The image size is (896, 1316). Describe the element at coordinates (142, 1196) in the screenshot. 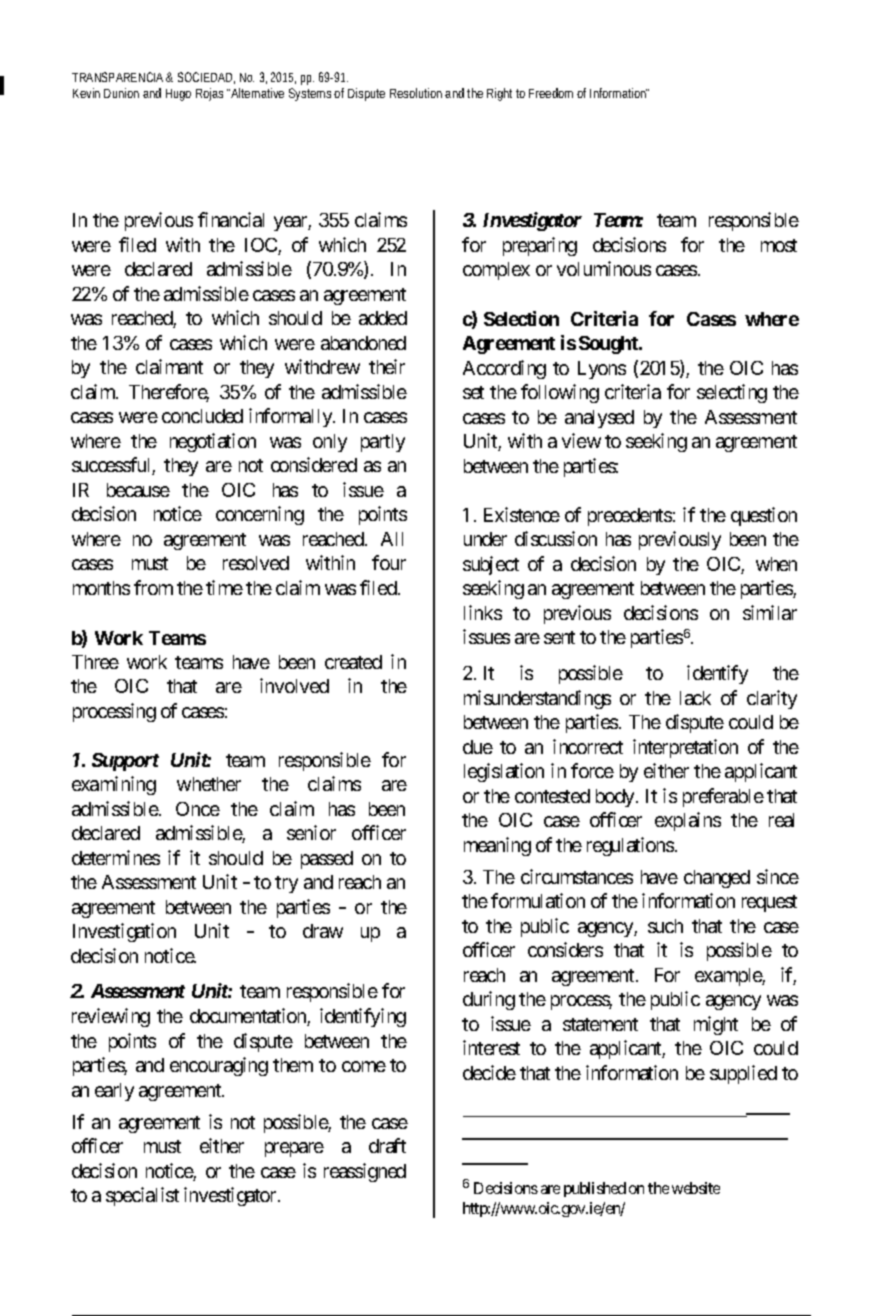

I see `specialist` at that location.
